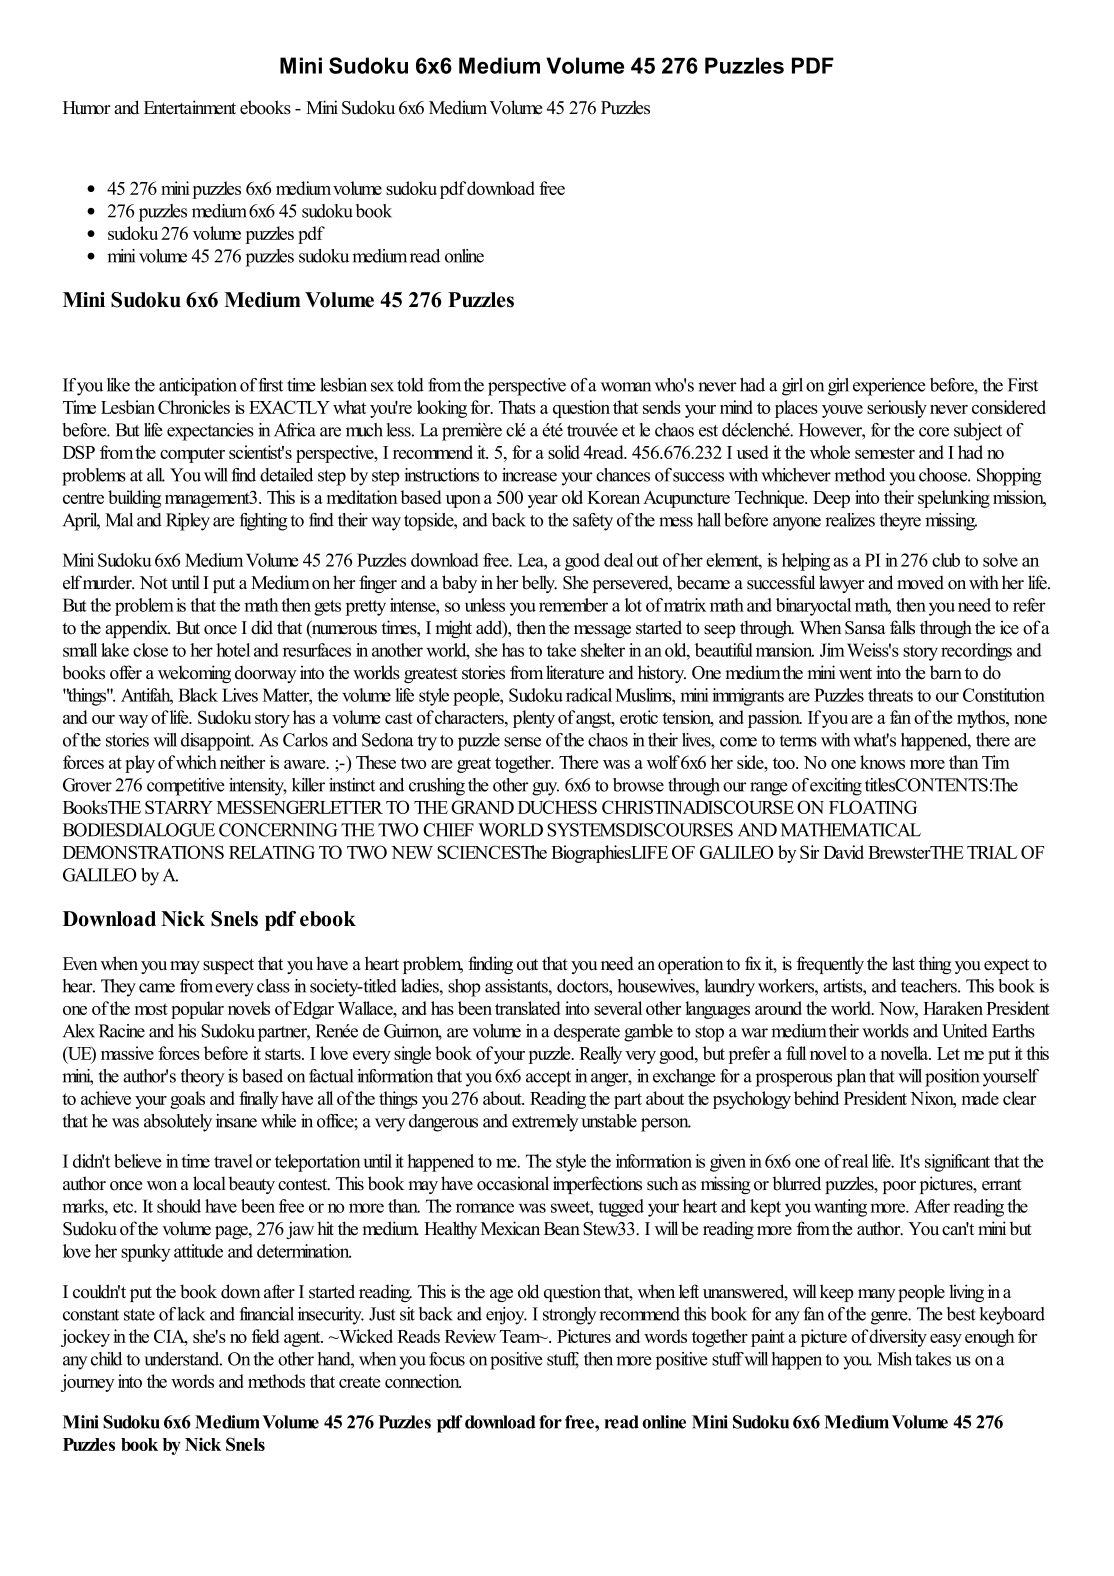 This document has height=1576, width=1114. Describe the element at coordinates (266, 1336) in the document. I see `field` at that location.
